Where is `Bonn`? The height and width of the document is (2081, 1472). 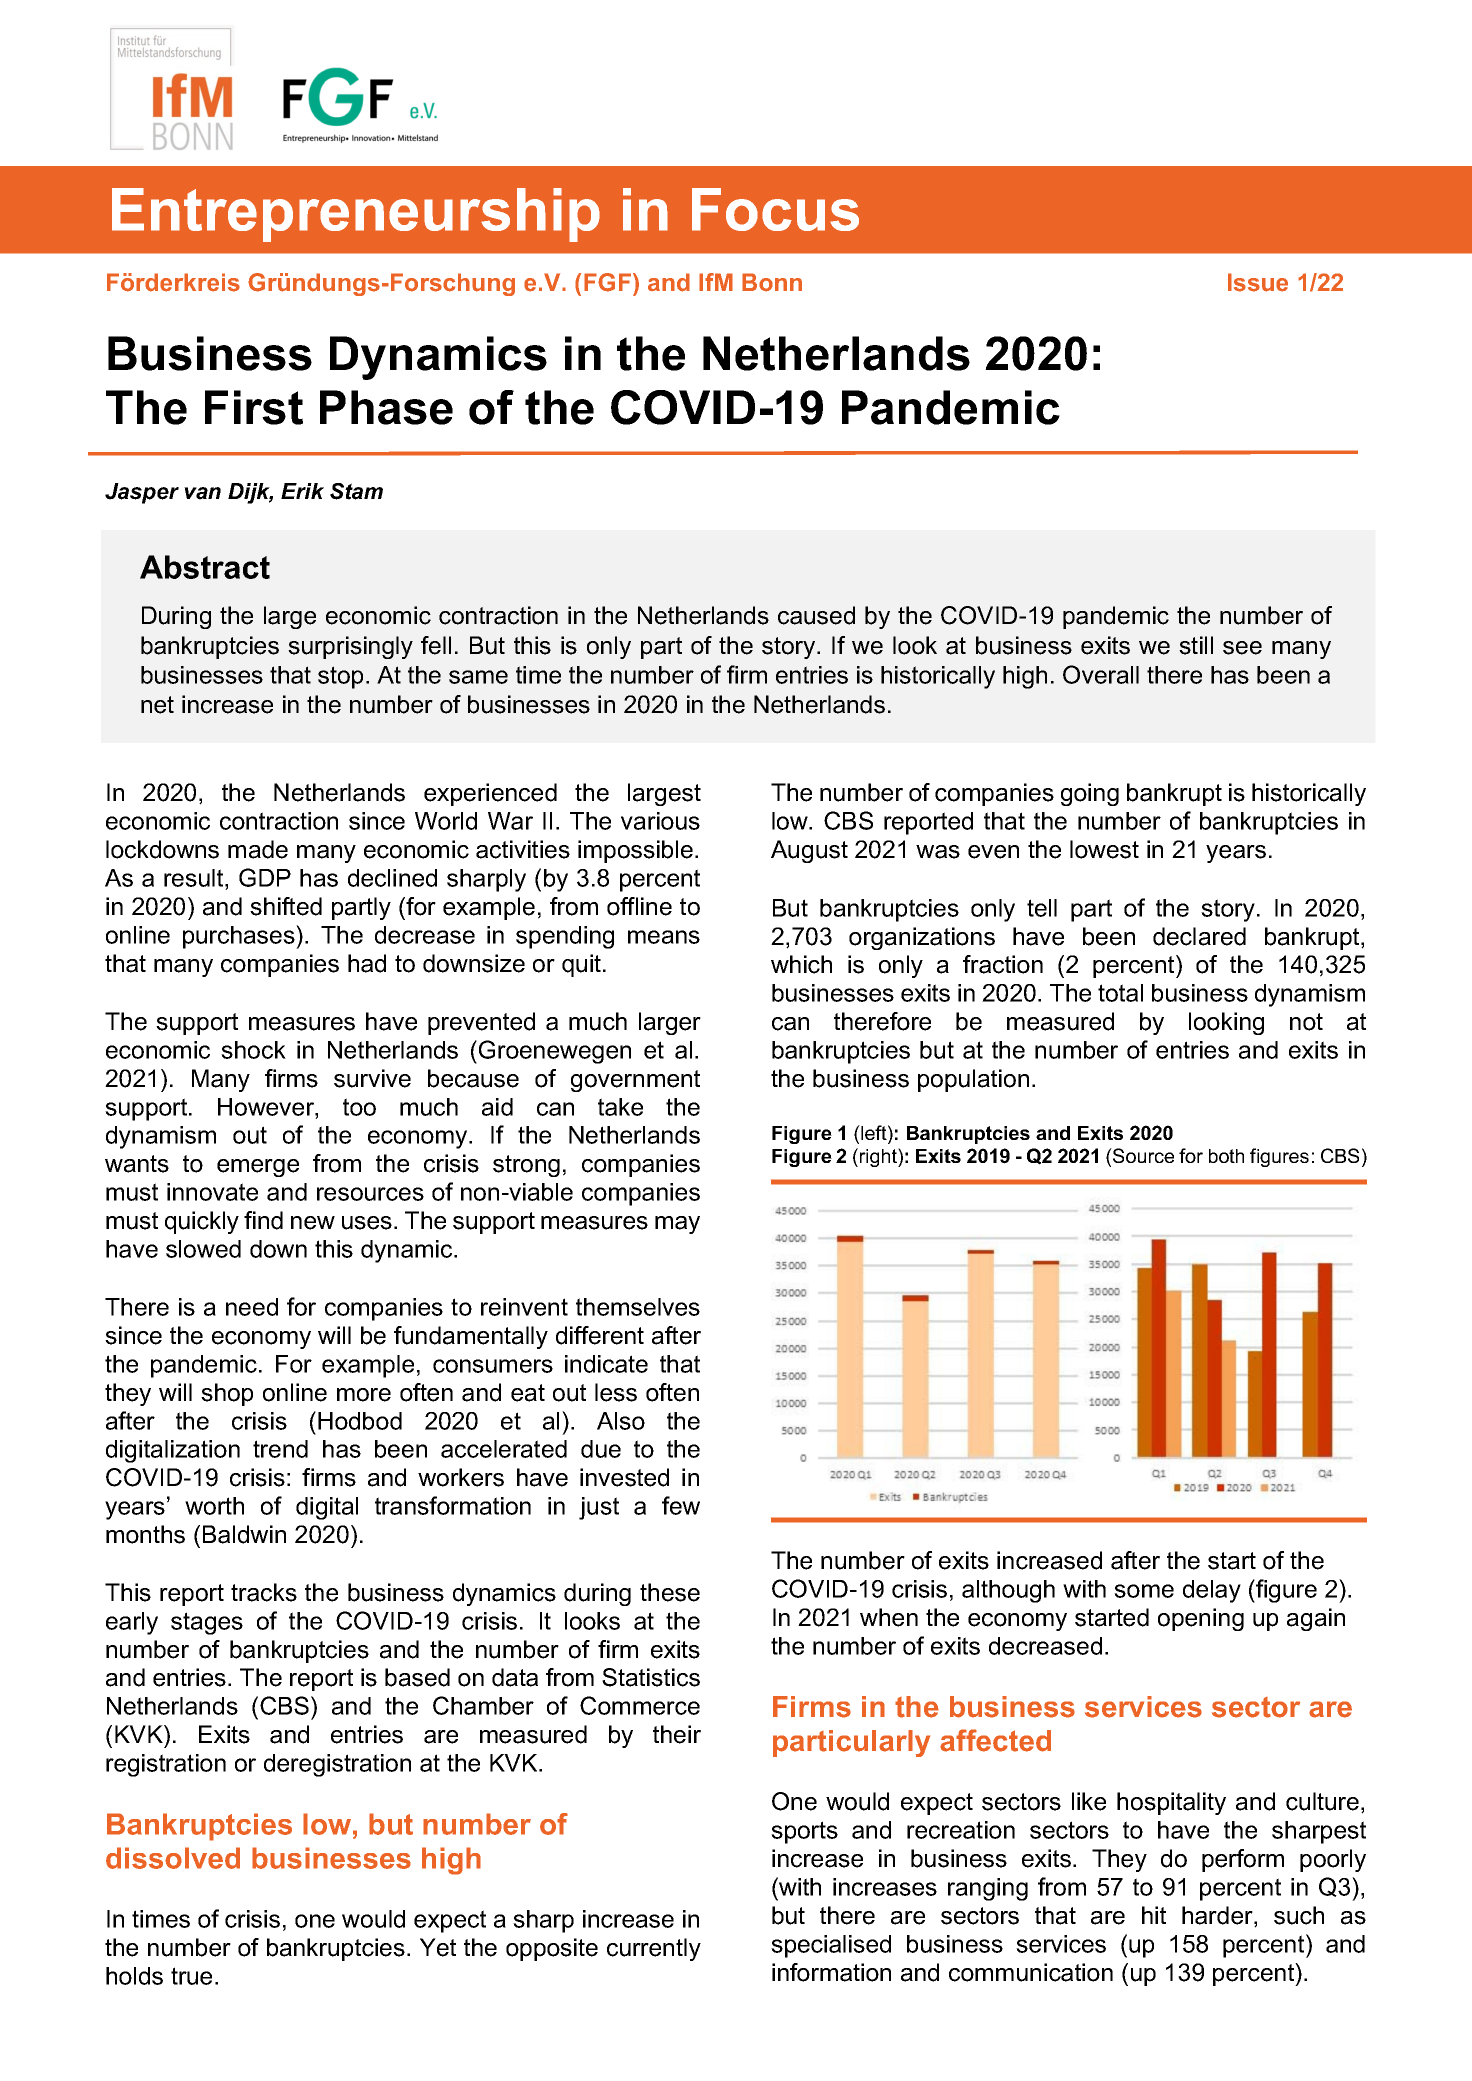 Bonn is located at coordinates (772, 282).
